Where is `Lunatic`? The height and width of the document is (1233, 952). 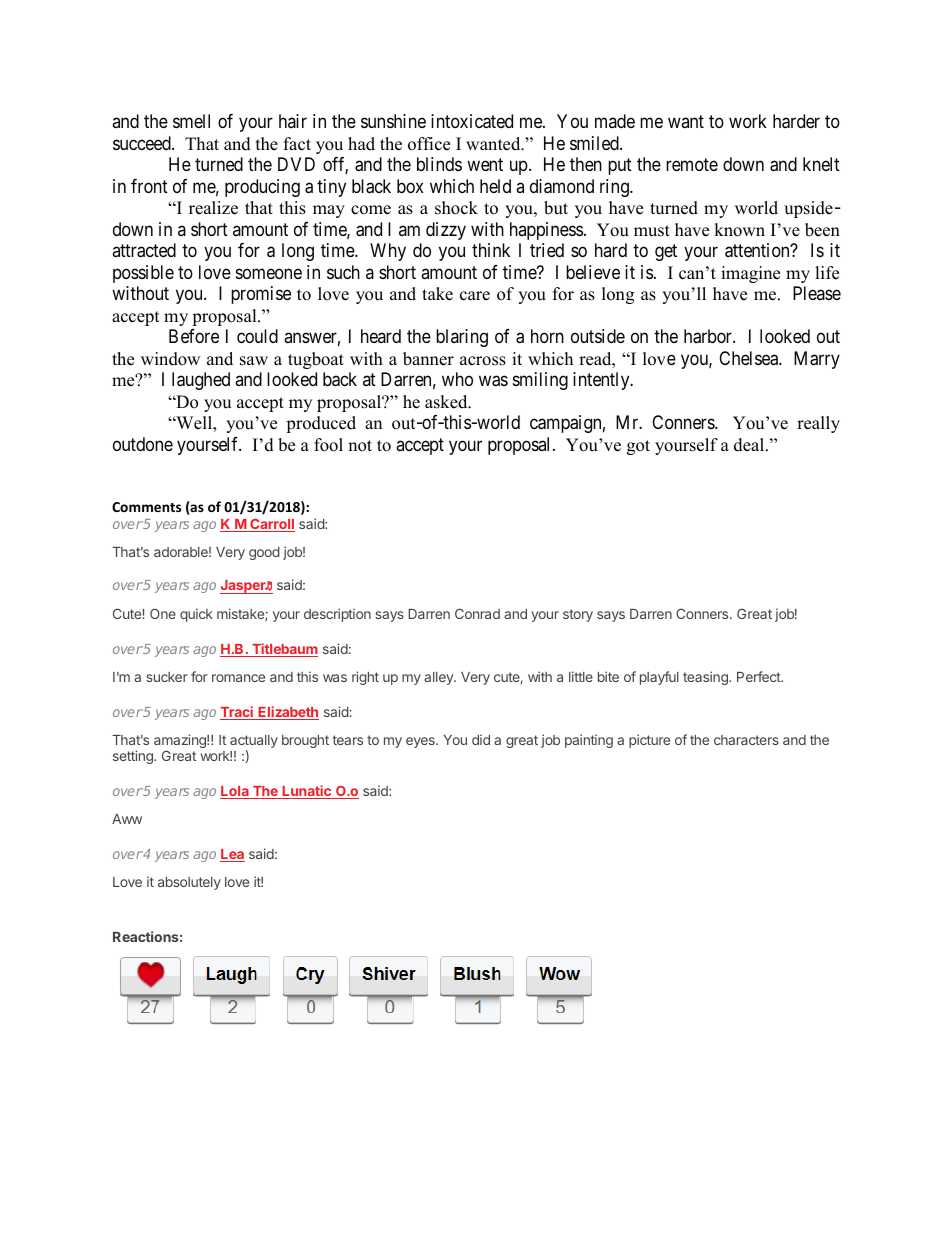 Lunatic is located at coordinates (306, 792).
